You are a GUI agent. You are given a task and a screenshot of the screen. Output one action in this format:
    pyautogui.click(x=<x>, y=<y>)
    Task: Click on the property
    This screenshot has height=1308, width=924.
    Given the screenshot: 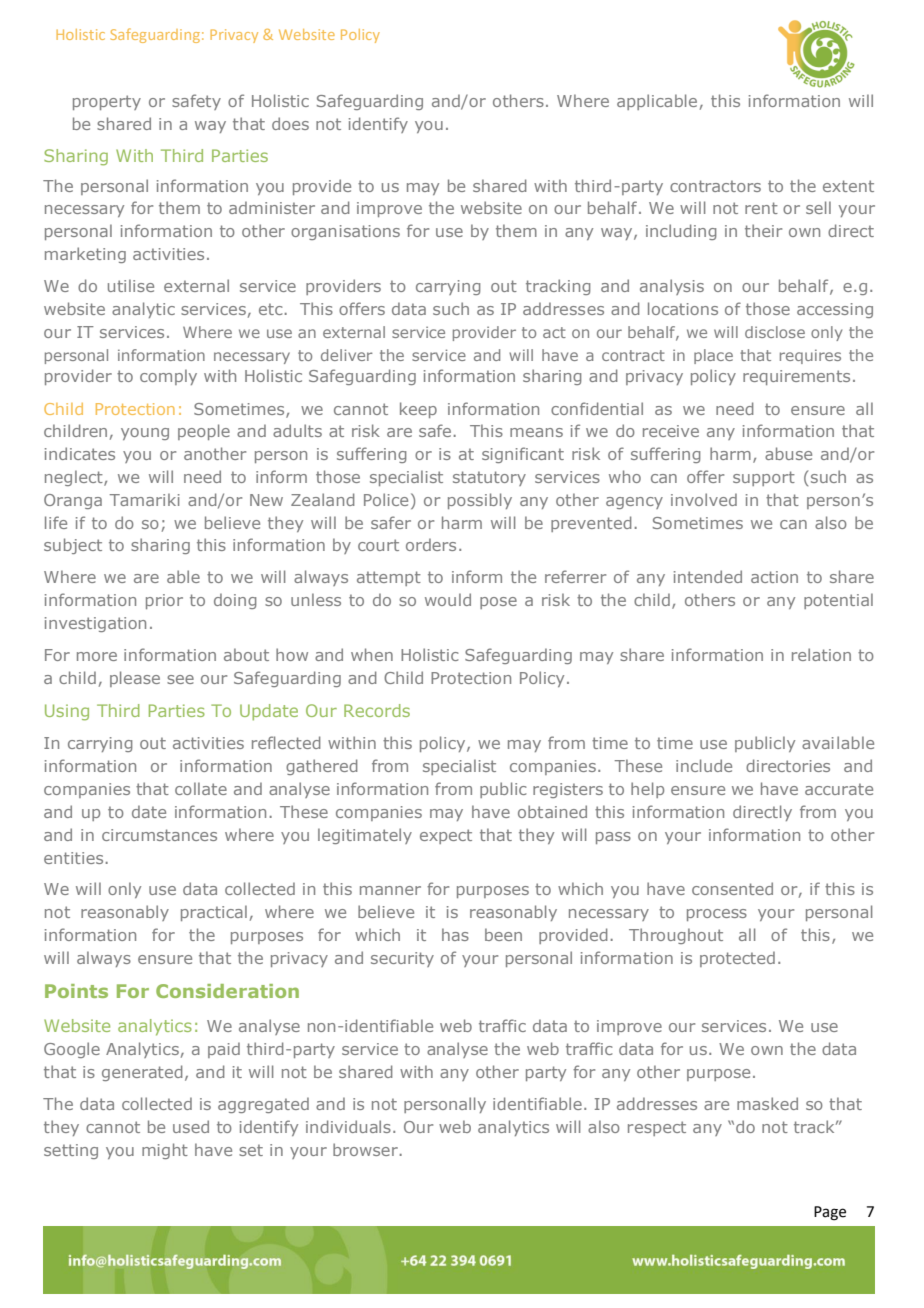 What is the action you would take?
    pyautogui.click(x=107, y=102)
